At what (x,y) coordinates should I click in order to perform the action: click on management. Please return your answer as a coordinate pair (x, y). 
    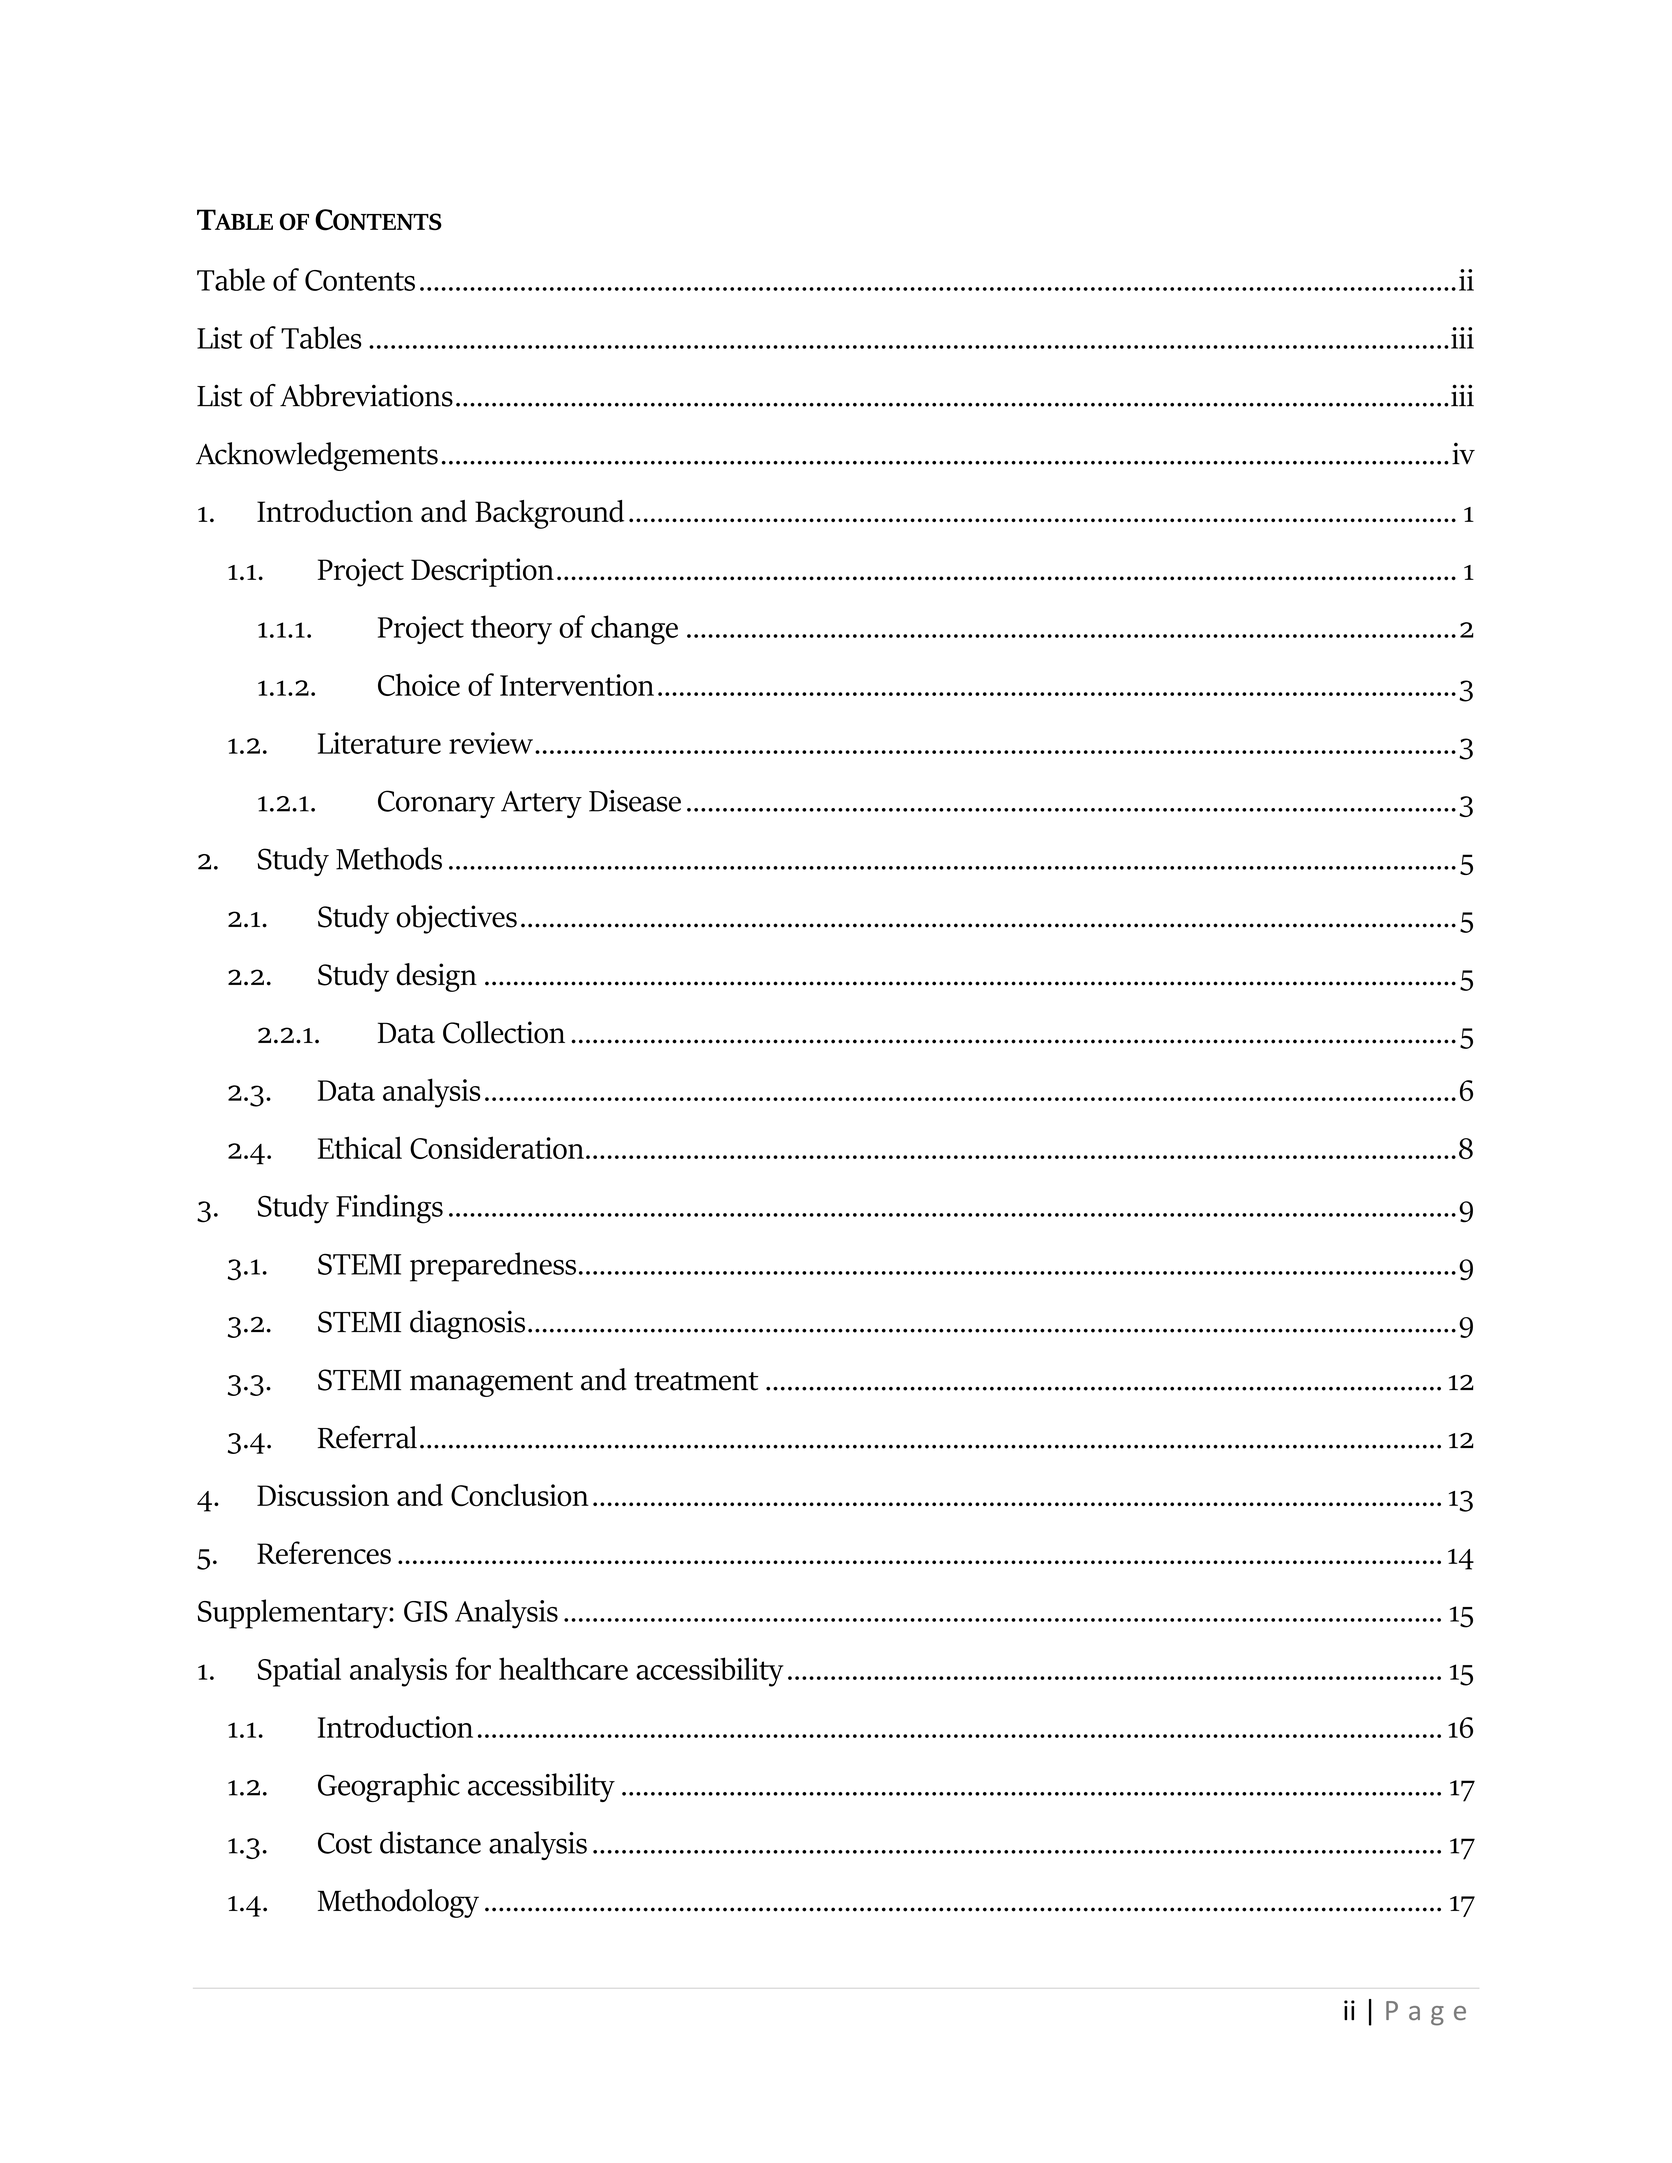
    Looking at the image, I should click on (491, 1384).
